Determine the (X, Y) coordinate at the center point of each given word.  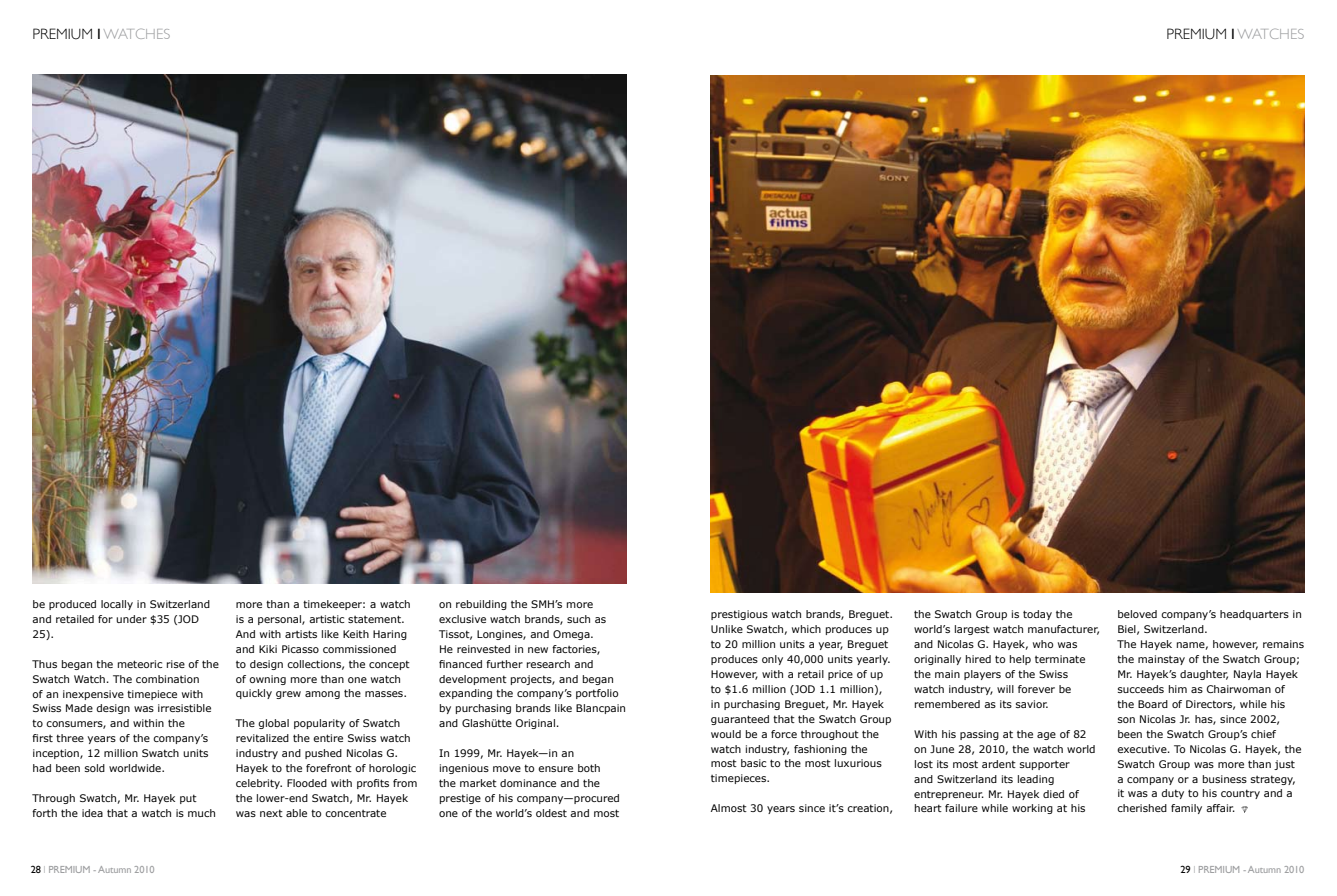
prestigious (739, 615)
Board (1153, 704)
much (201, 813)
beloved (1137, 614)
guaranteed (740, 720)
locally (117, 605)
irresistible (184, 708)
